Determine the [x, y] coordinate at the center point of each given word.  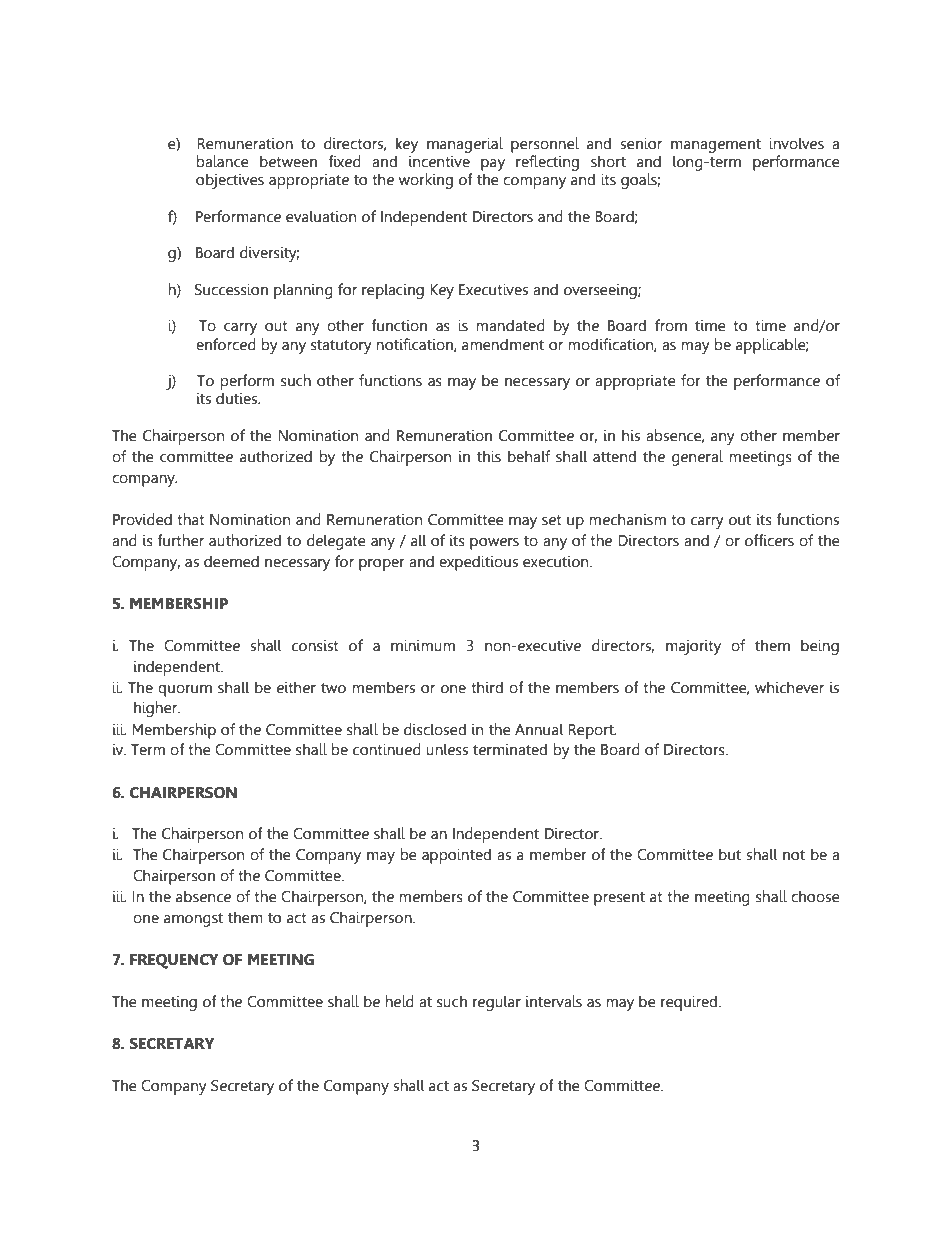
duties [238, 398]
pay [493, 165]
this [489, 456]
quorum [185, 691]
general [697, 458]
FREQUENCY [174, 961]
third [487, 687]
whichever [789, 687]
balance [222, 161]
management [716, 146]
